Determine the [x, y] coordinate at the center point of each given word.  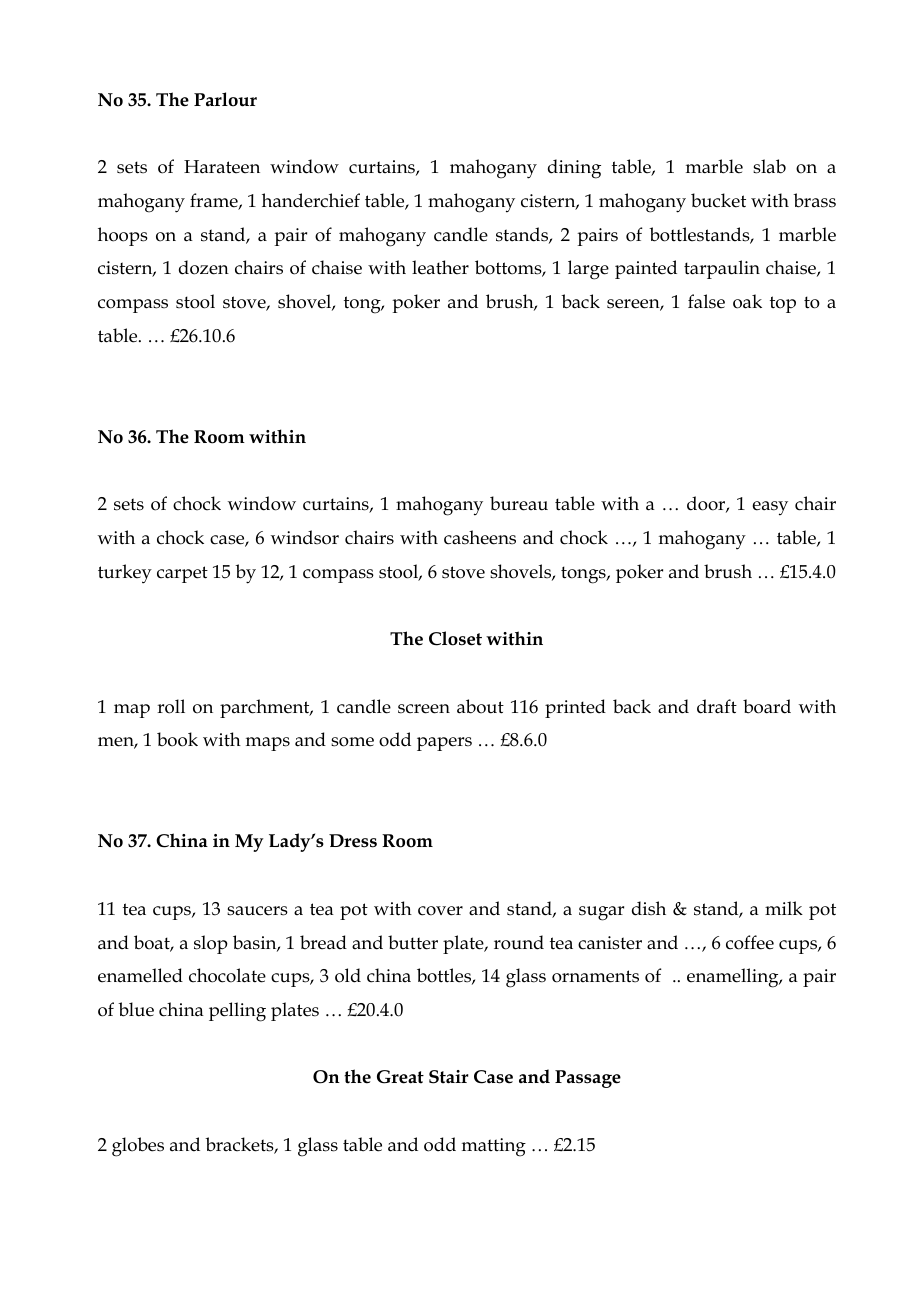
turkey [125, 574]
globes [138, 1147]
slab [769, 166]
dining [574, 169]
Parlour [225, 99]
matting [494, 1147]
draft [717, 706]
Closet [455, 638]
